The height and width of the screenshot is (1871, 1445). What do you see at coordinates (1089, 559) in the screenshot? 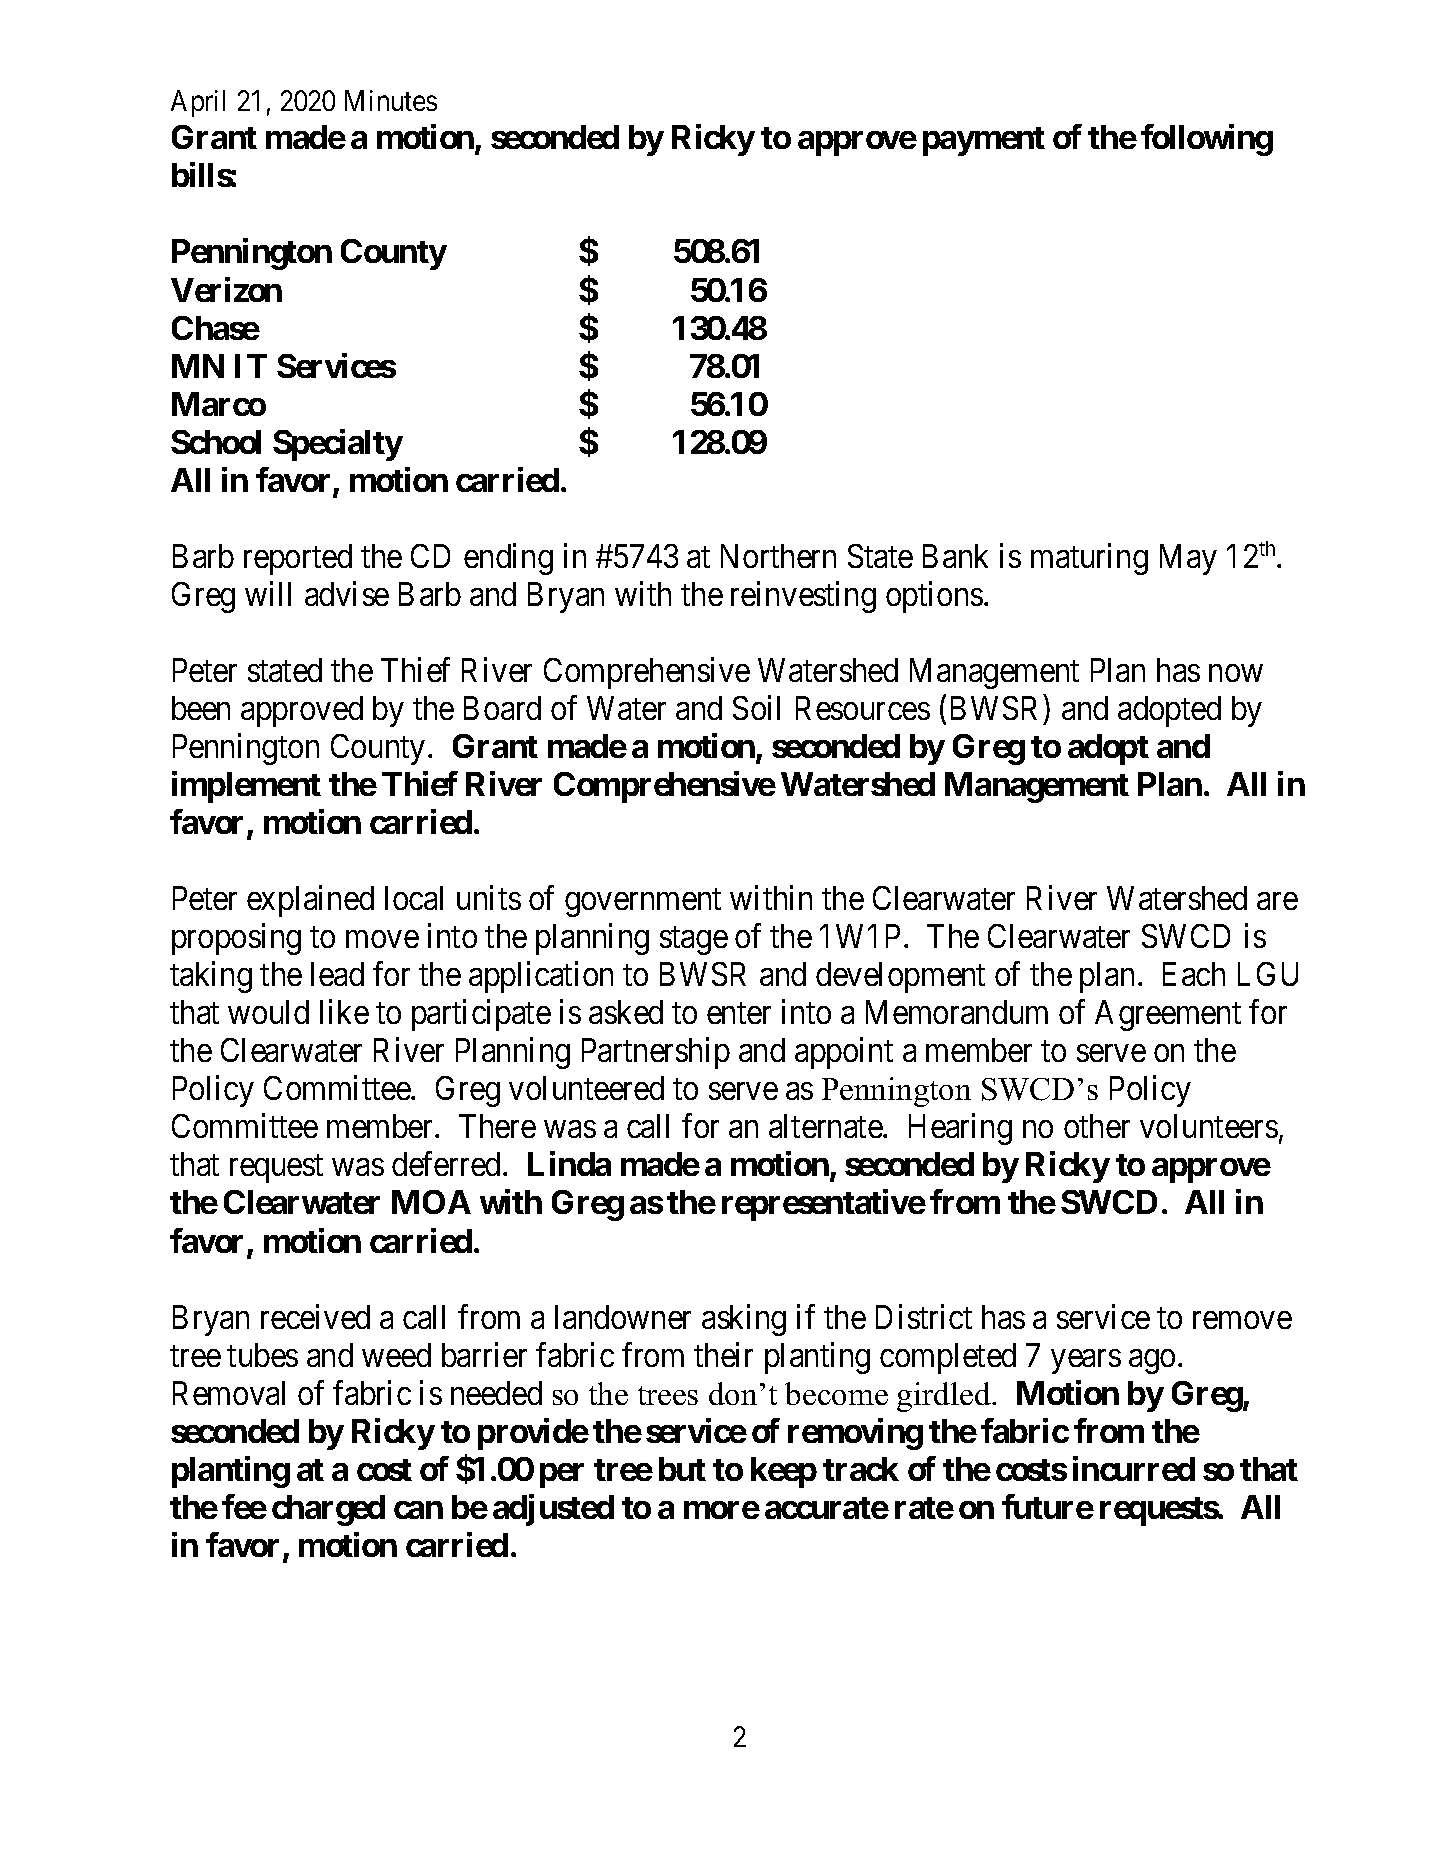
I see `maturing` at bounding box center [1089, 559].
